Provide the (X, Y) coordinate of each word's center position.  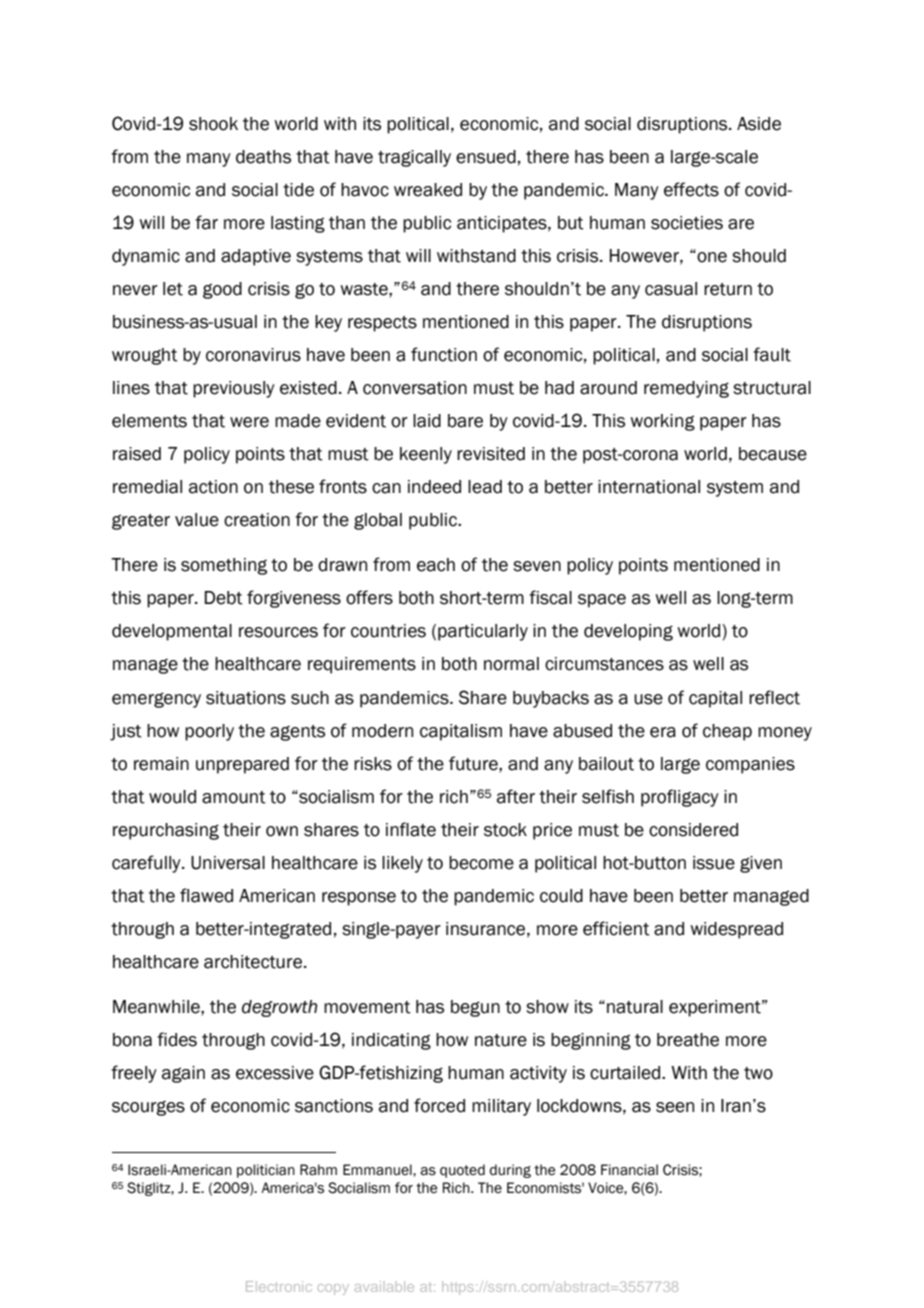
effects (691, 189)
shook (213, 124)
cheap (727, 732)
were (249, 422)
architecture (254, 962)
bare (465, 421)
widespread (736, 930)
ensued (486, 157)
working (662, 422)
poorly (209, 732)
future (474, 763)
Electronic (279, 1286)
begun (475, 1008)
